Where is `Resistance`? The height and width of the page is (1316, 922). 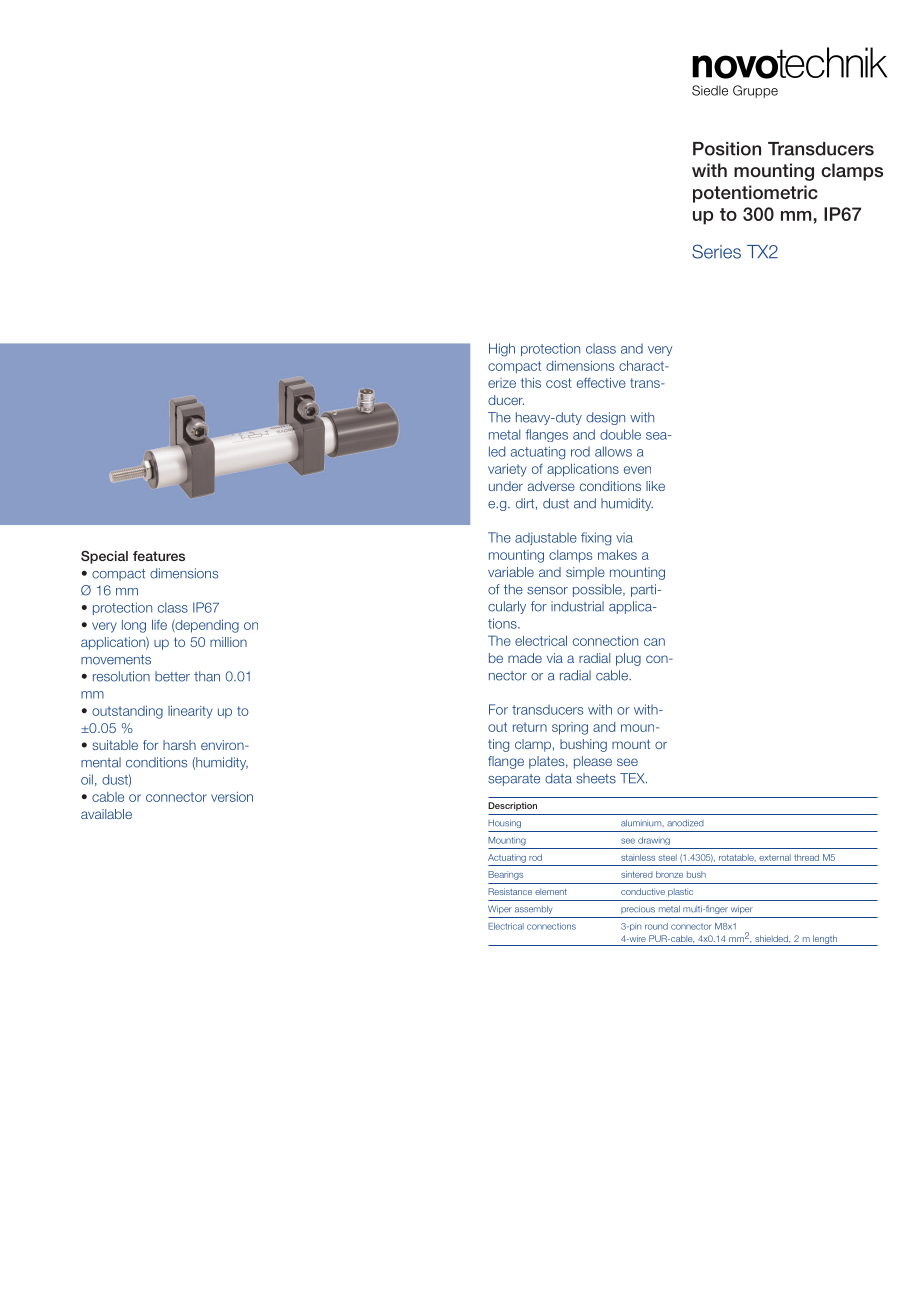 Resistance is located at coordinates (510, 891).
